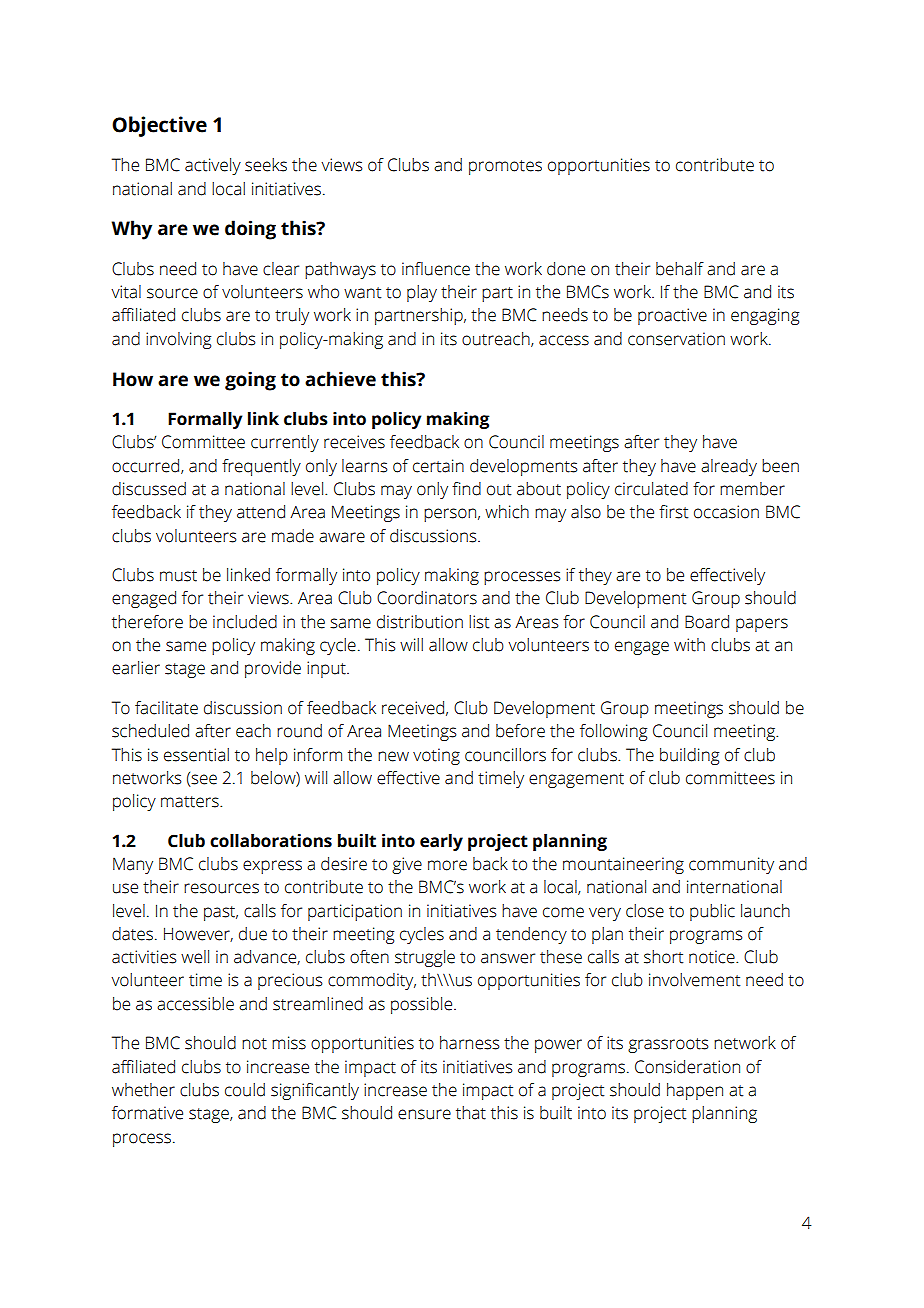 This screenshot has height=1308, width=924. I want to click on frequently, so click(261, 467).
